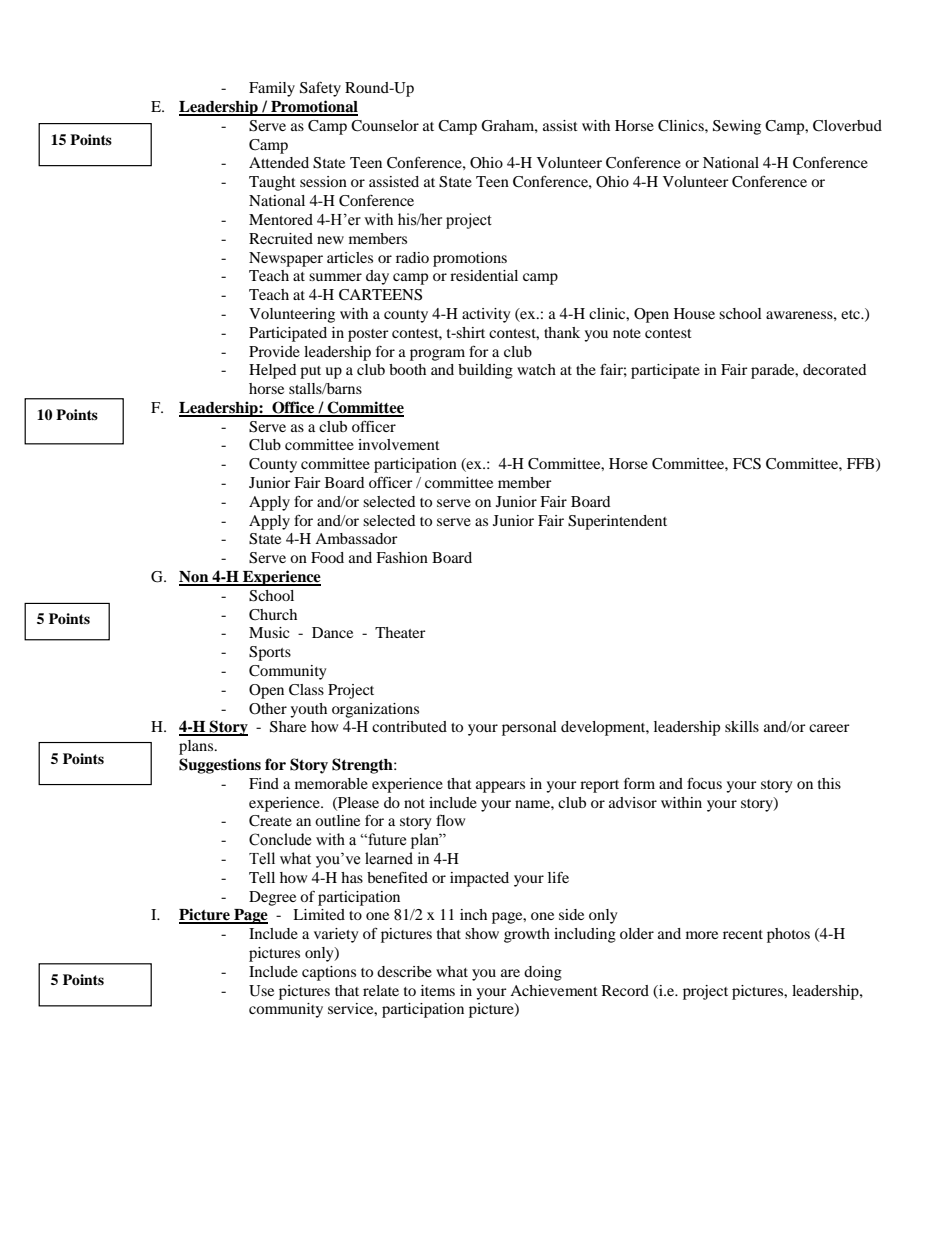 Image resolution: width=952 pixels, height=1233 pixels. I want to click on Sewing, so click(737, 127).
